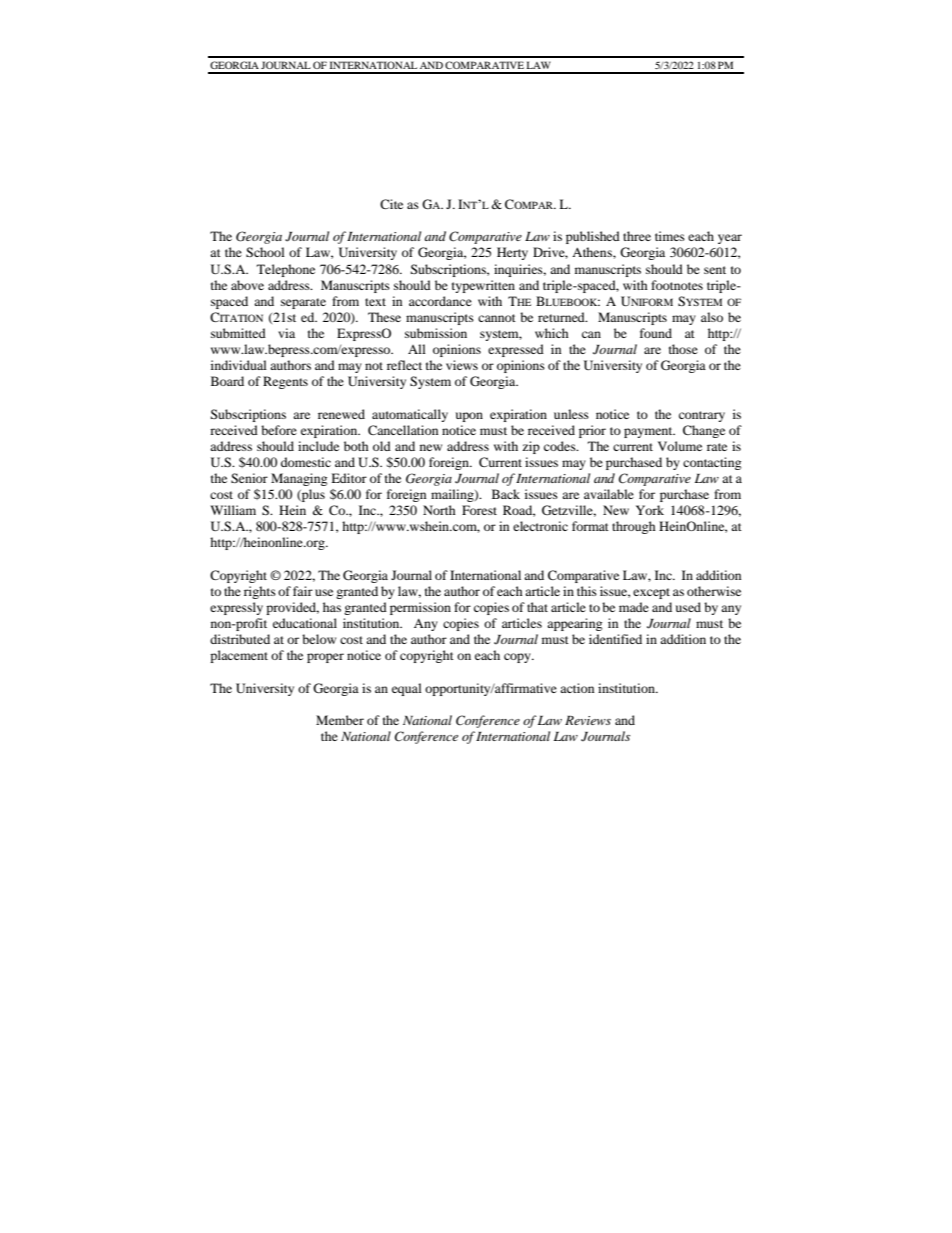 The width and height of the page is (952, 1233). What do you see at coordinates (306, 462) in the page?
I see `domestic` at bounding box center [306, 462].
